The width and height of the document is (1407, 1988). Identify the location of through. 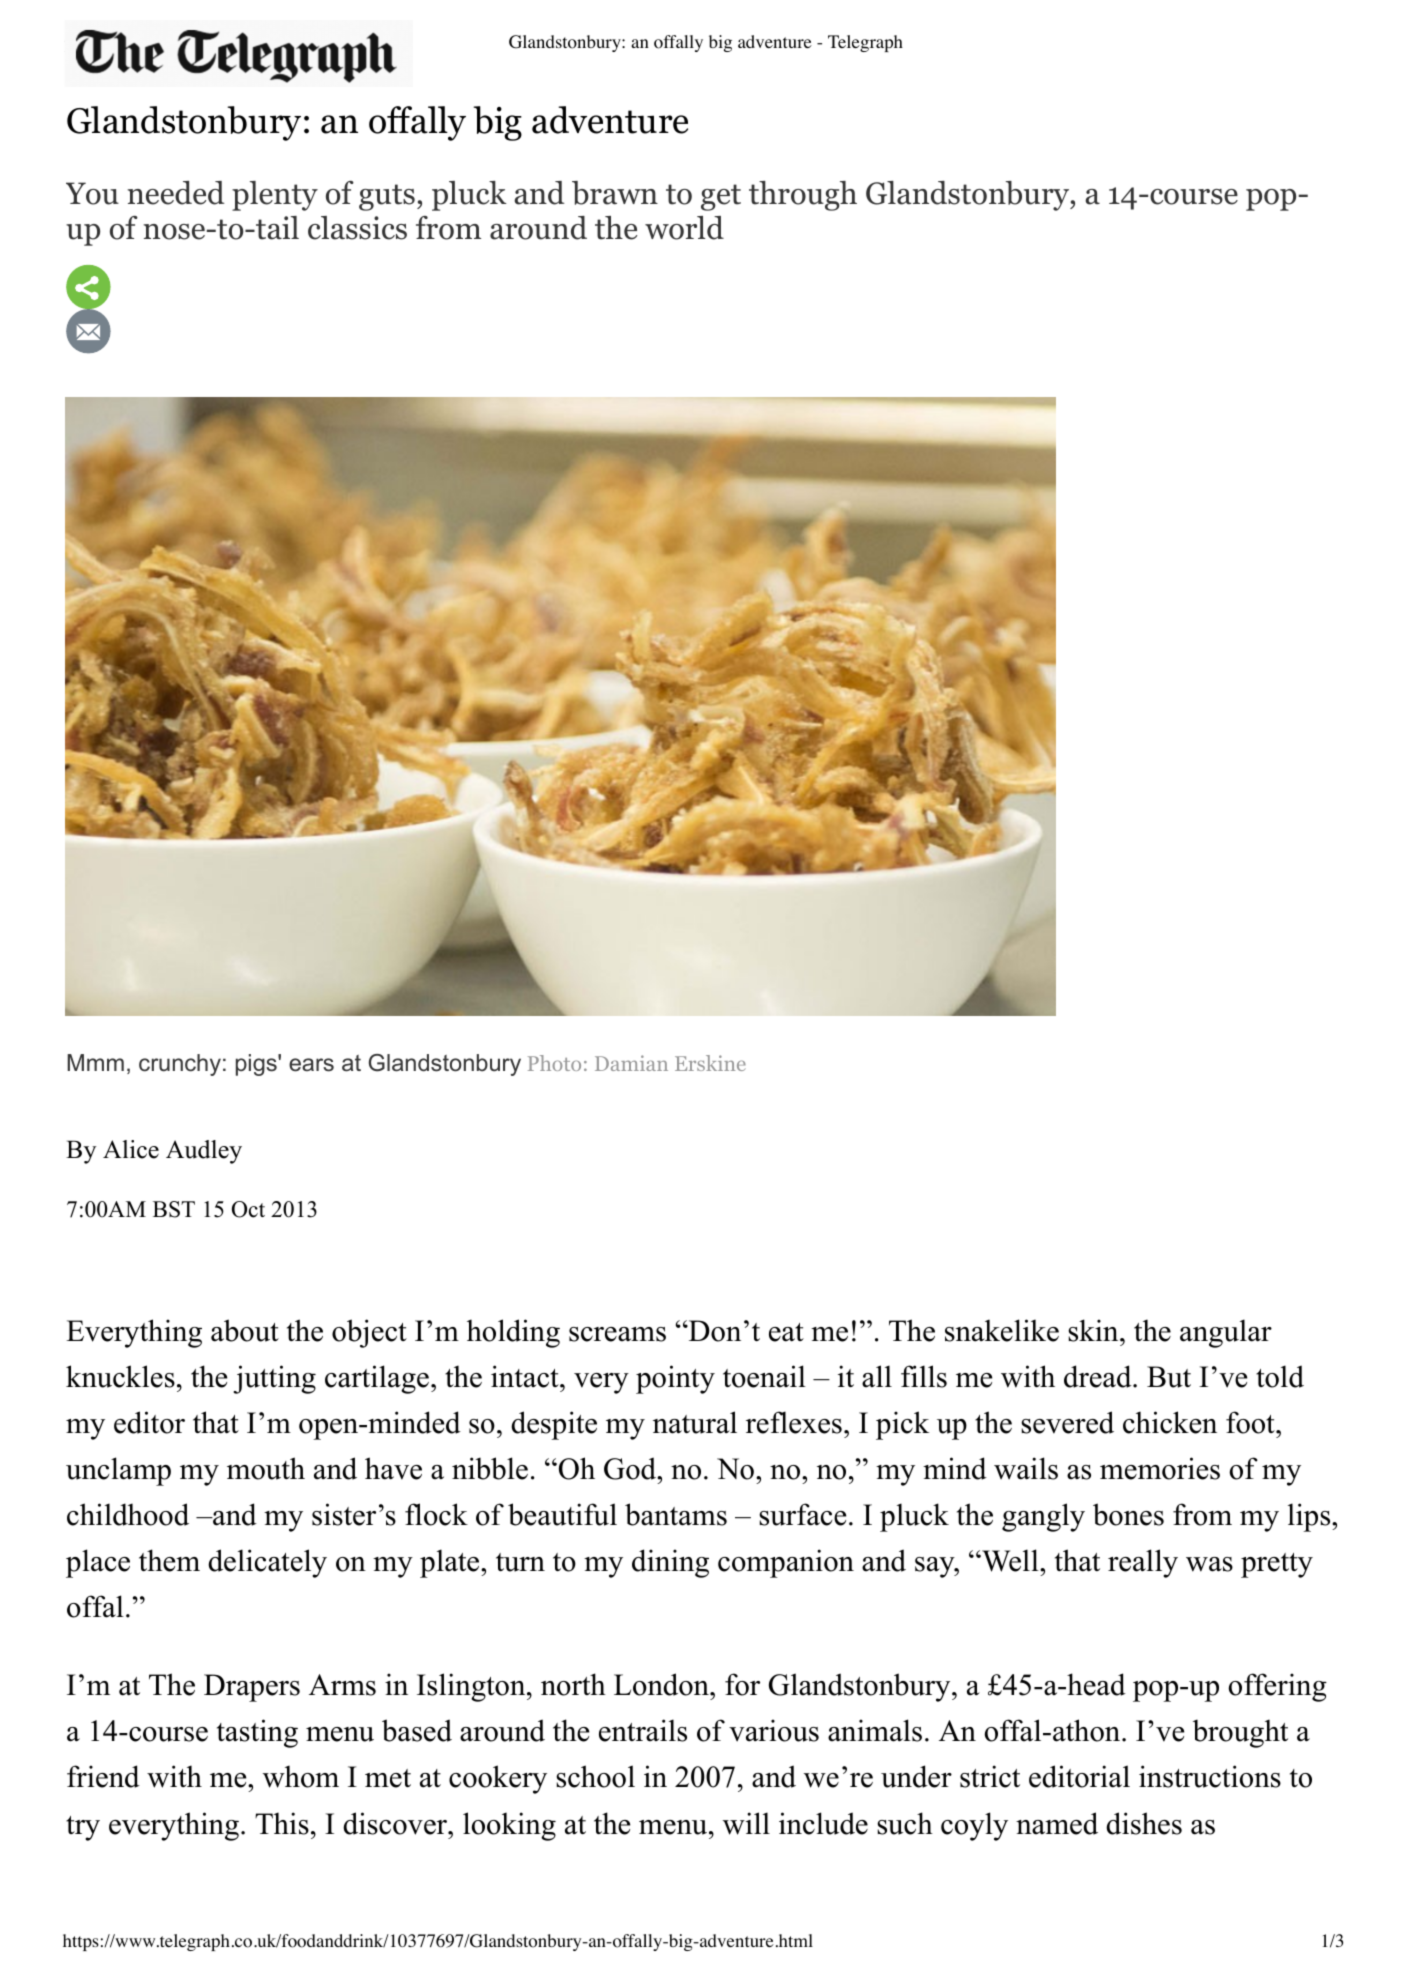
(803, 196).
